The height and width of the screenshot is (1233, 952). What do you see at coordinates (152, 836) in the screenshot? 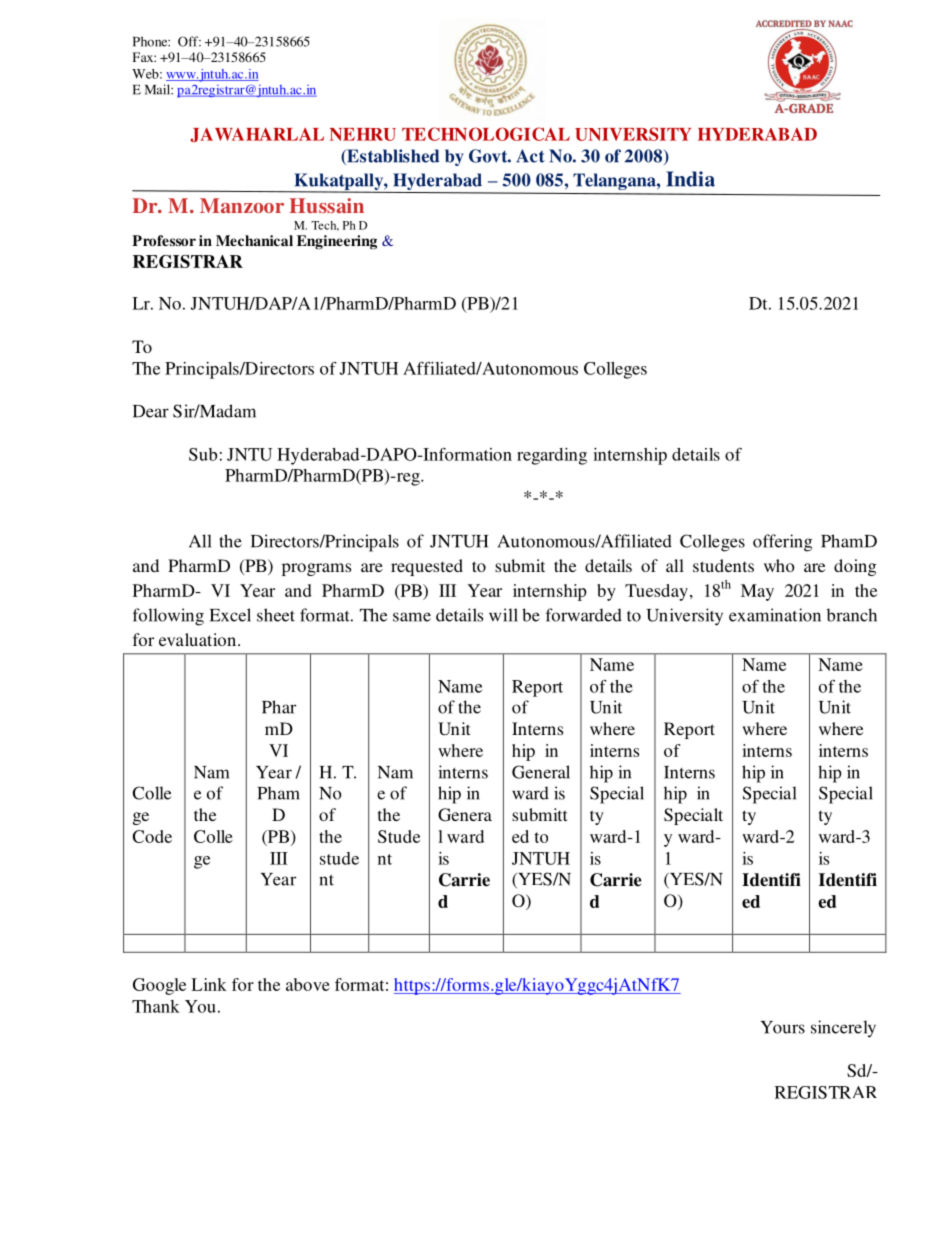
I see `Code` at bounding box center [152, 836].
